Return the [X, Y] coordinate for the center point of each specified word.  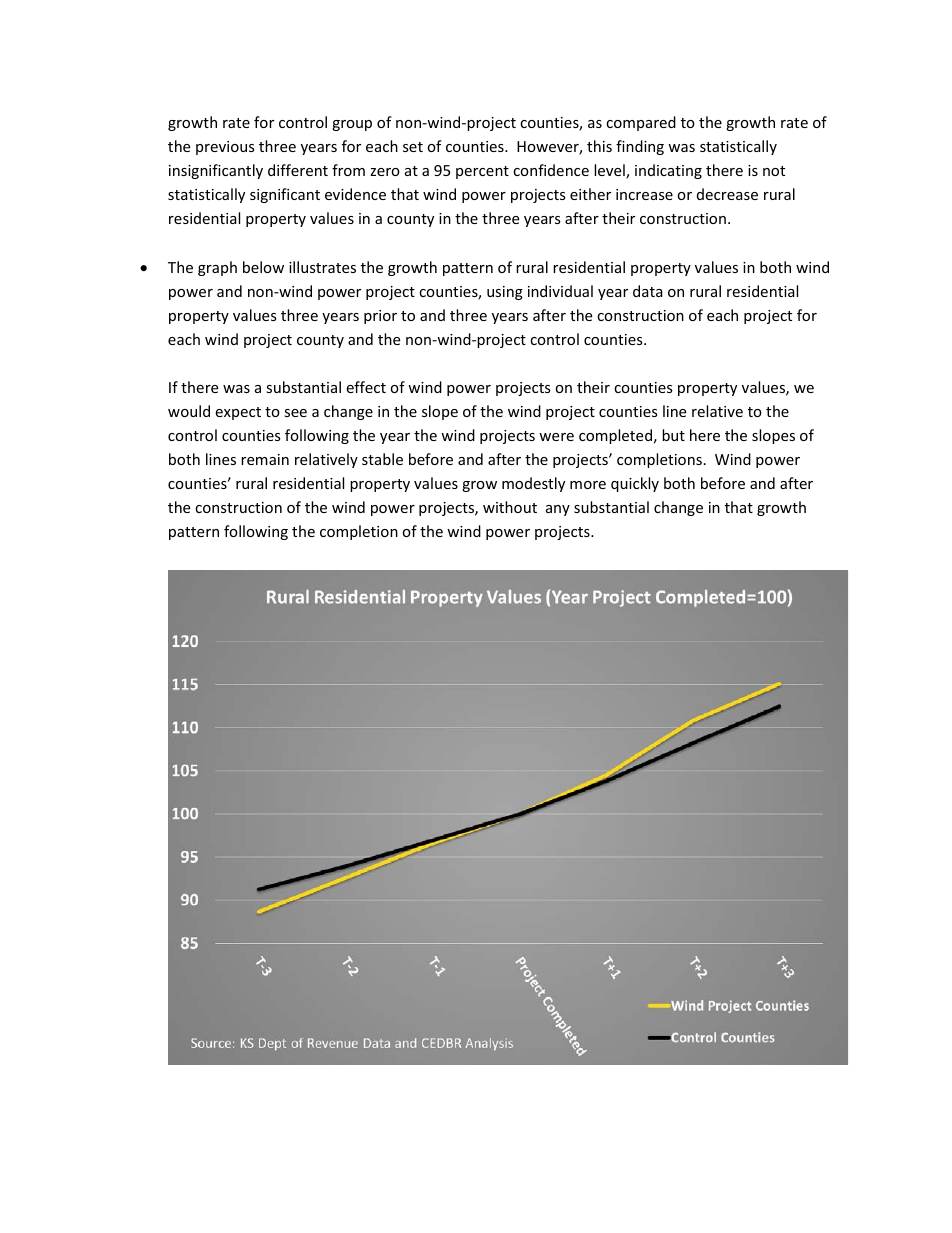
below [263, 267]
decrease [727, 194]
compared [641, 123]
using [505, 293]
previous [225, 148]
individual [560, 291]
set [413, 147]
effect [366, 387]
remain [265, 459]
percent [482, 172]
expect [238, 413]
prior [380, 317]
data [648, 291]
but [673, 435]
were [556, 437]
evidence [355, 194]
